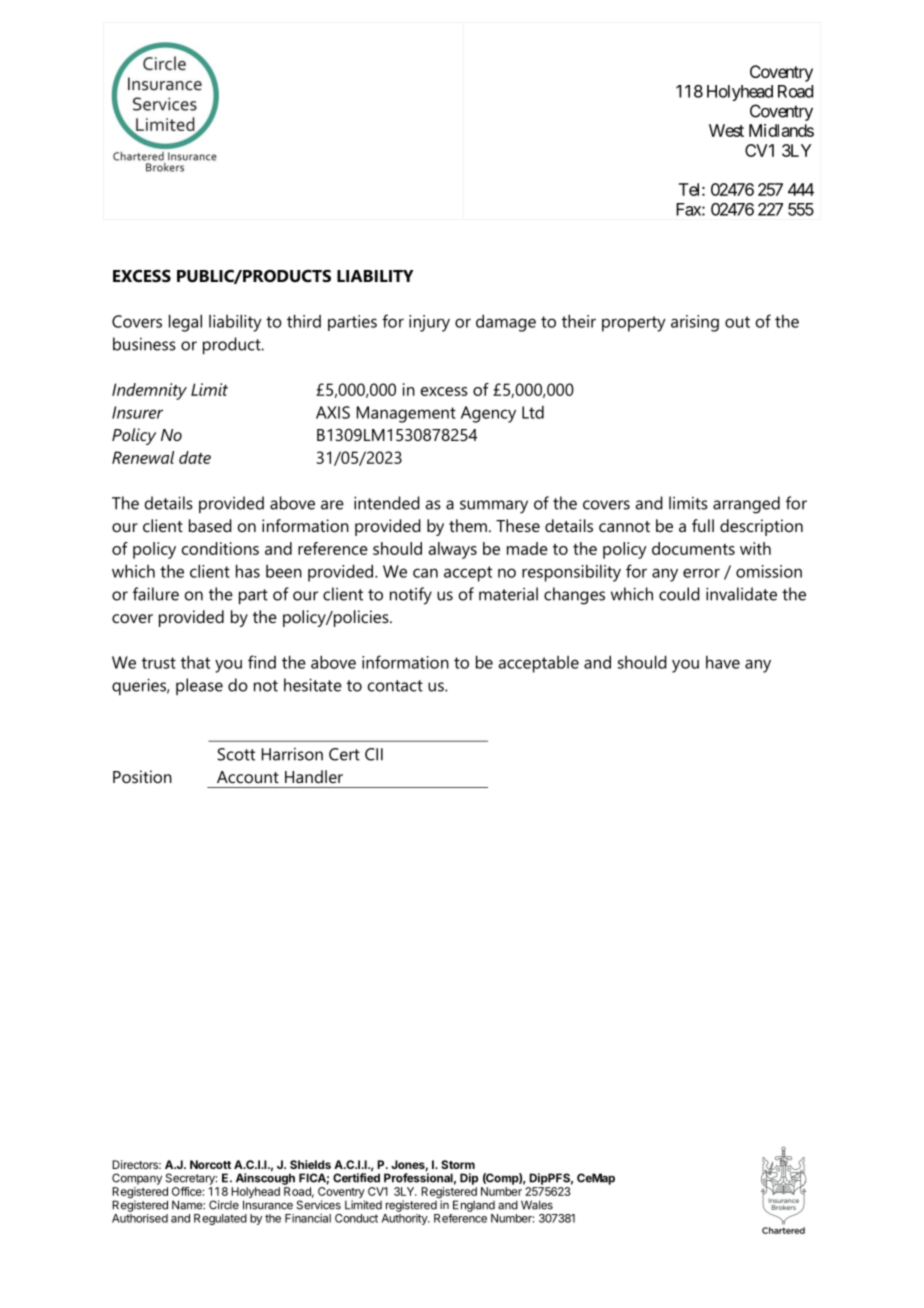 The width and height of the page is (924, 1308). Describe the element at coordinates (224, 1205) in the page. I see `Circle` at that location.
